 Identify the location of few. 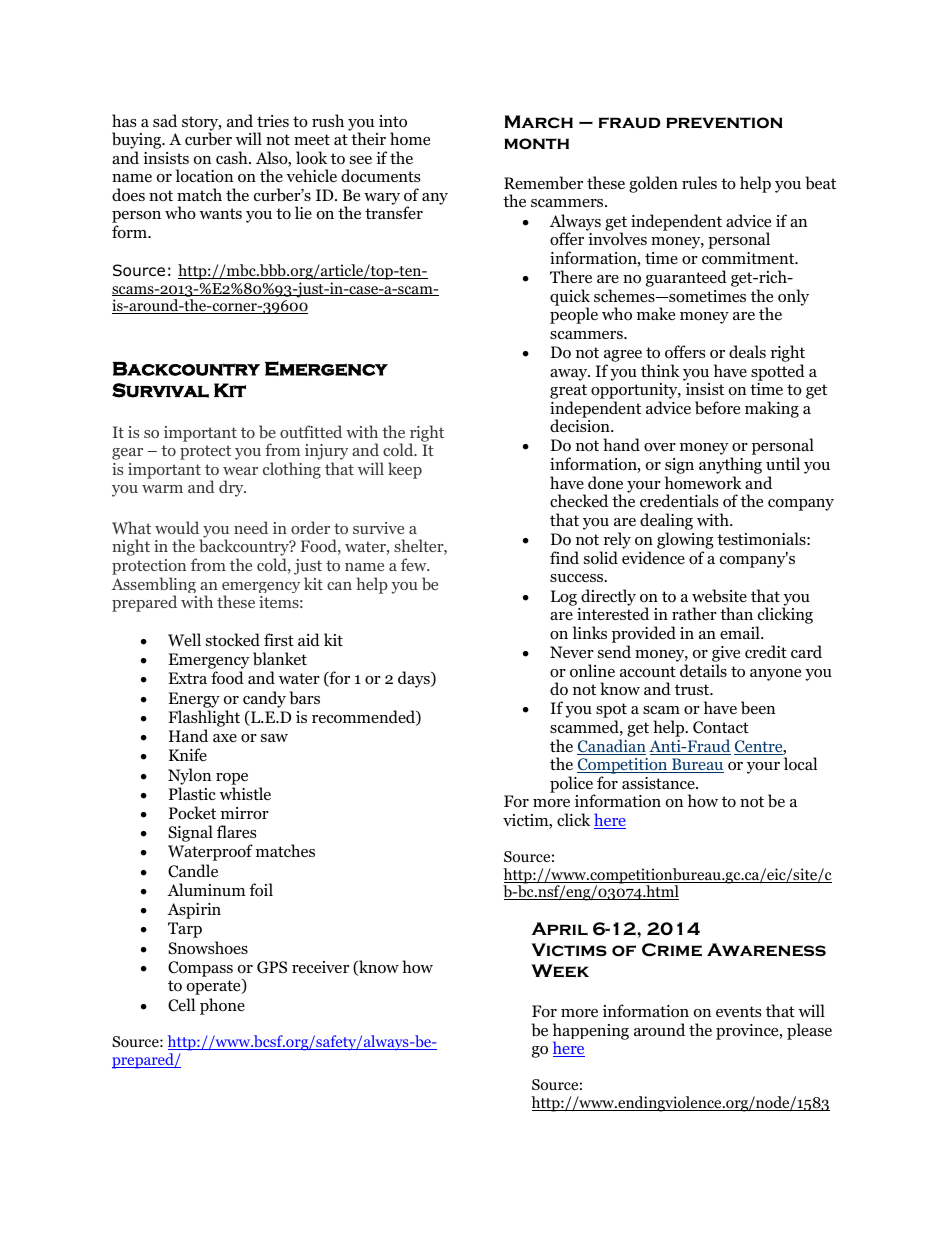
(415, 564).
